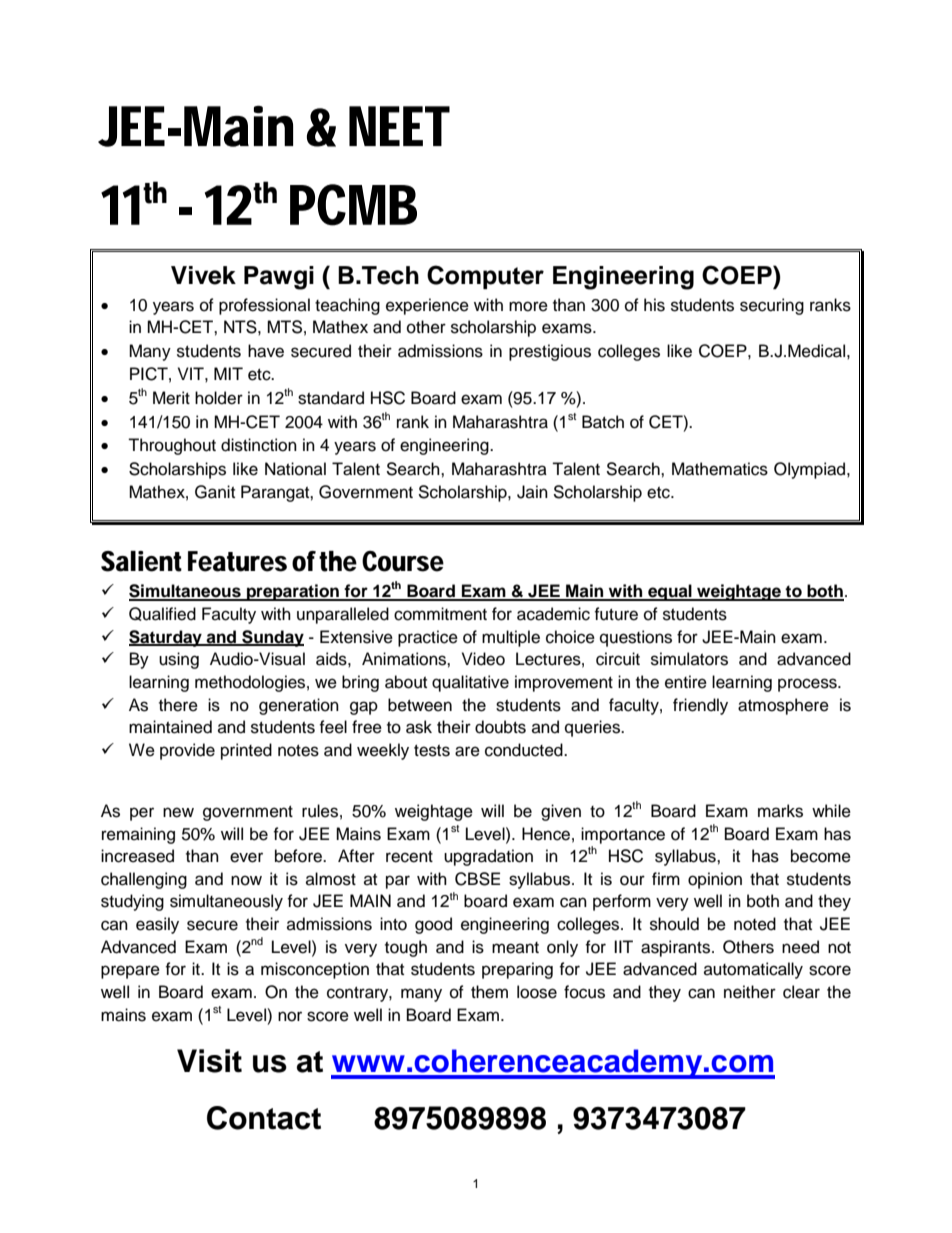  I want to click on qualitative, so click(470, 683).
